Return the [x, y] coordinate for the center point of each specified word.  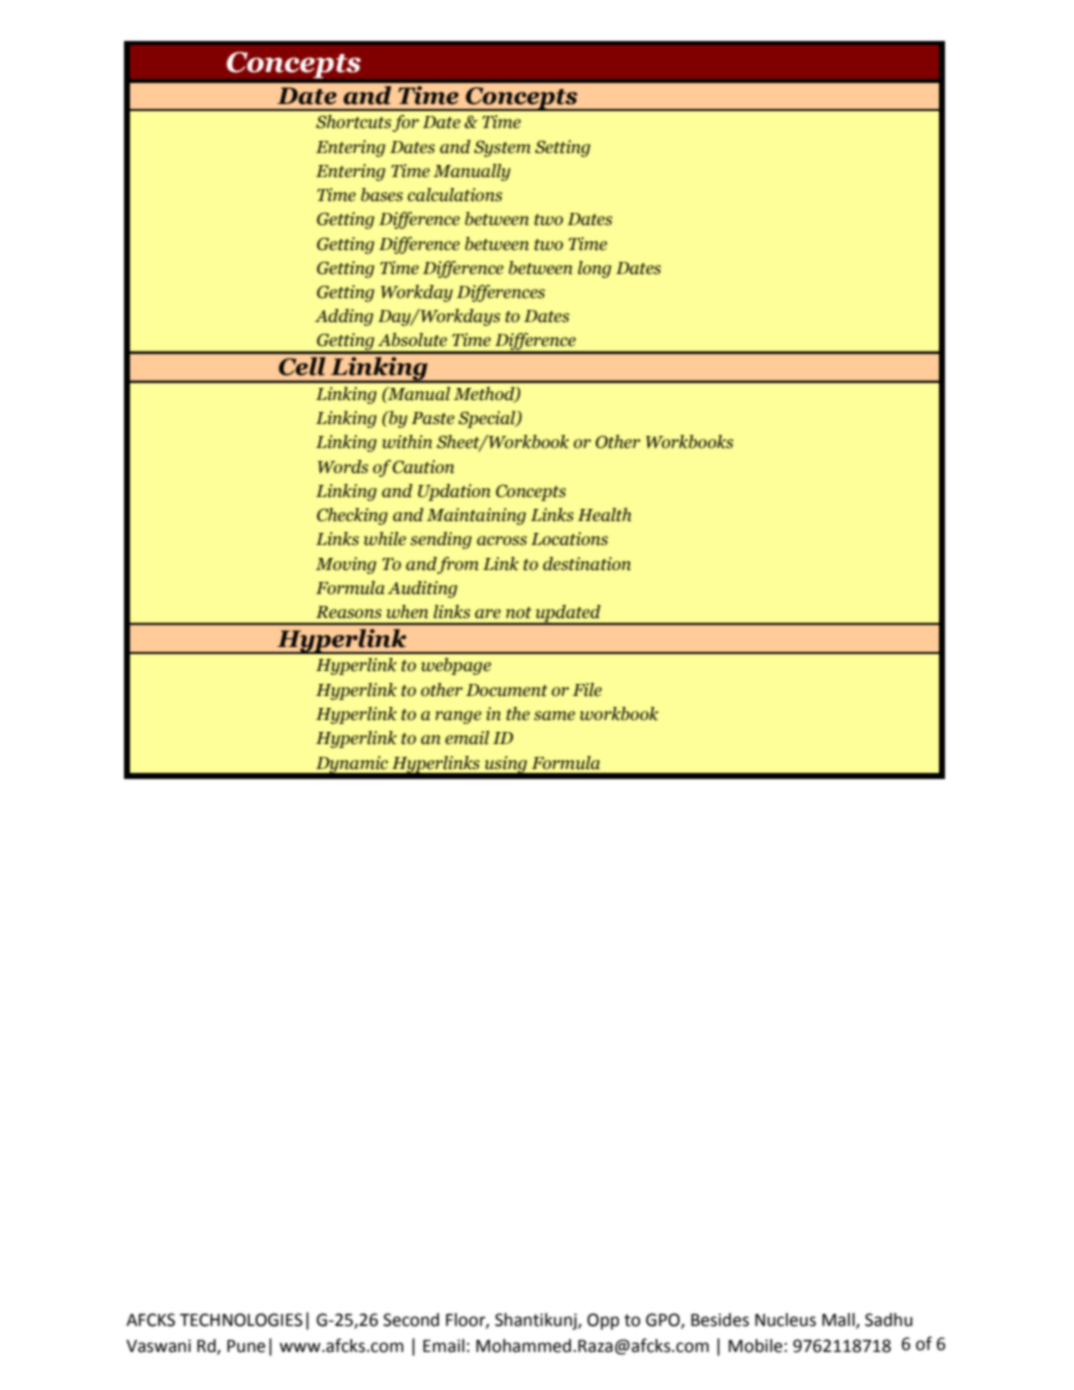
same [554, 716]
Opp [603, 1321]
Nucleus [785, 1320]
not [519, 613]
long [594, 269]
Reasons [349, 612]
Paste [433, 418]
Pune [246, 1346]
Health [604, 515]
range [458, 717]
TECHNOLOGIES [241, 1320]
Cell [302, 366]
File [587, 690]
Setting [562, 148]
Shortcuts [354, 122]
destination [587, 564]
